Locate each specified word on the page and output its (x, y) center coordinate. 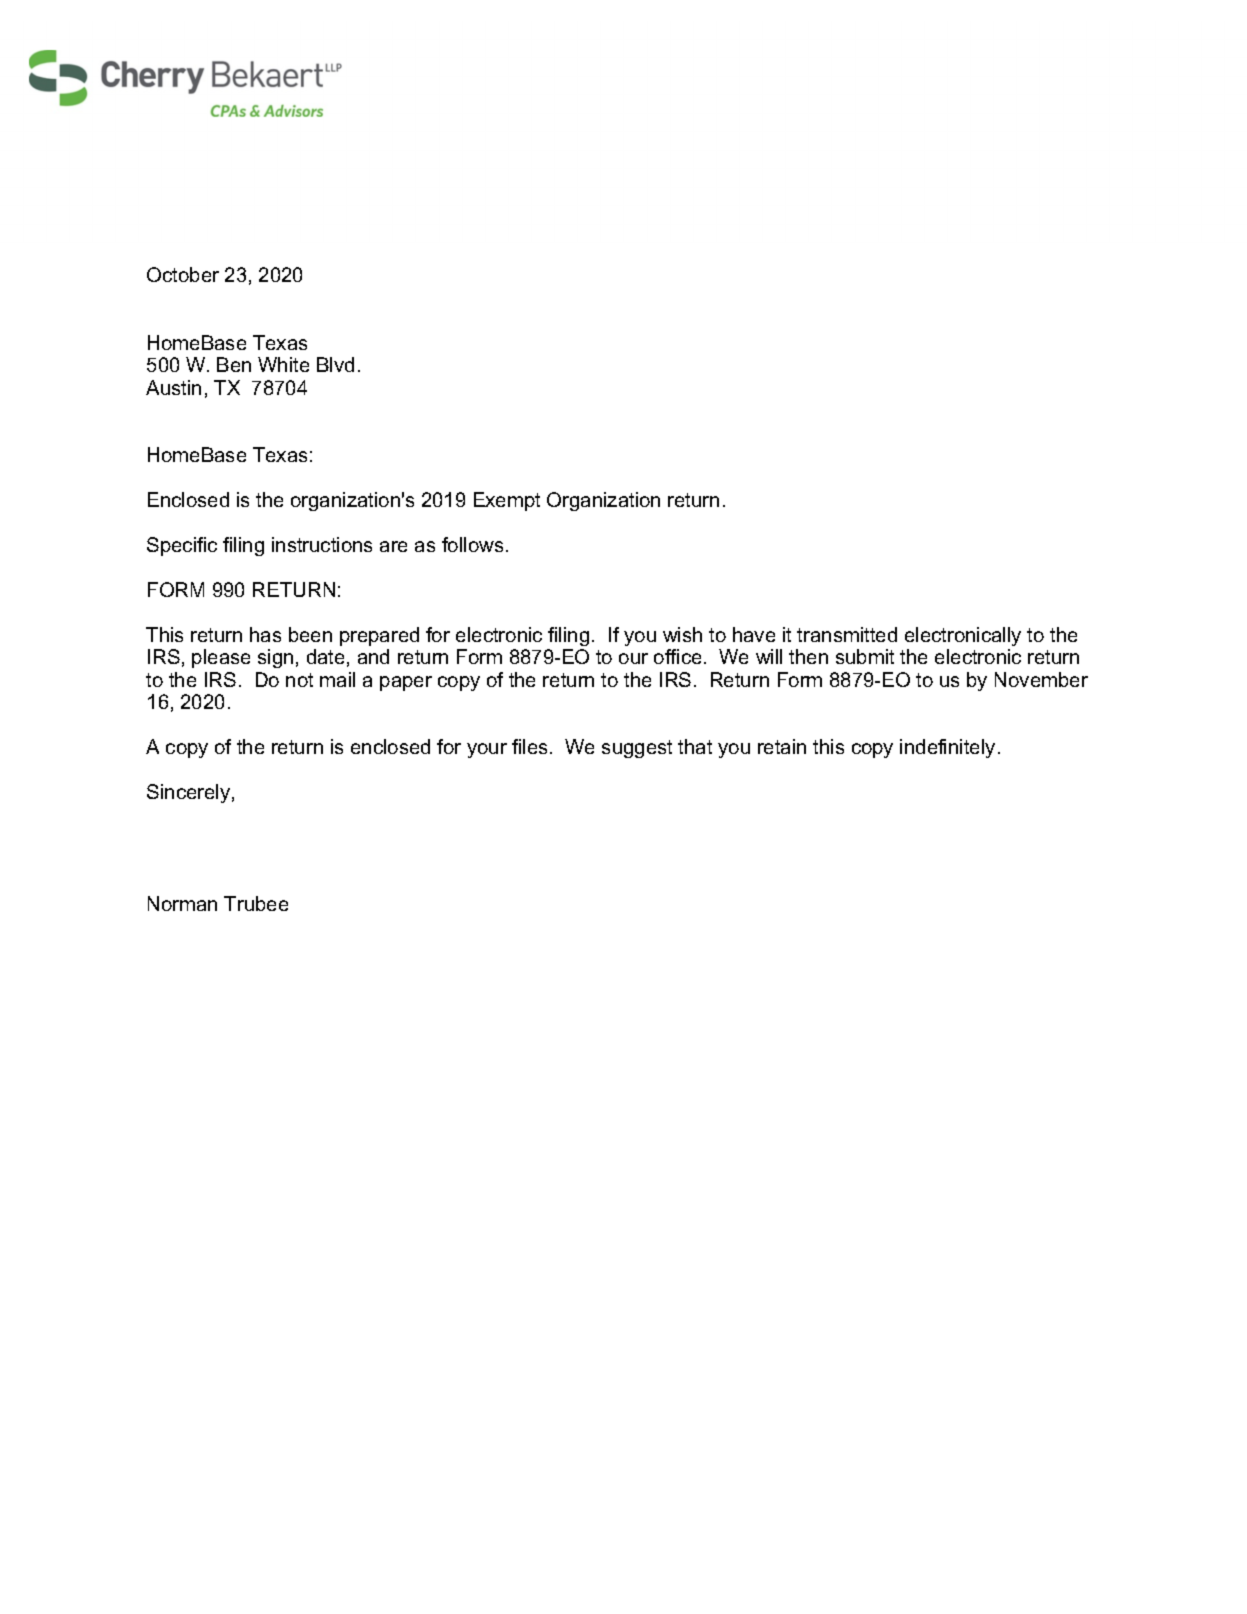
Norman (182, 903)
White (283, 364)
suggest (637, 749)
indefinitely (947, 748)
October (183, 274)
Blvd (335, 364)
